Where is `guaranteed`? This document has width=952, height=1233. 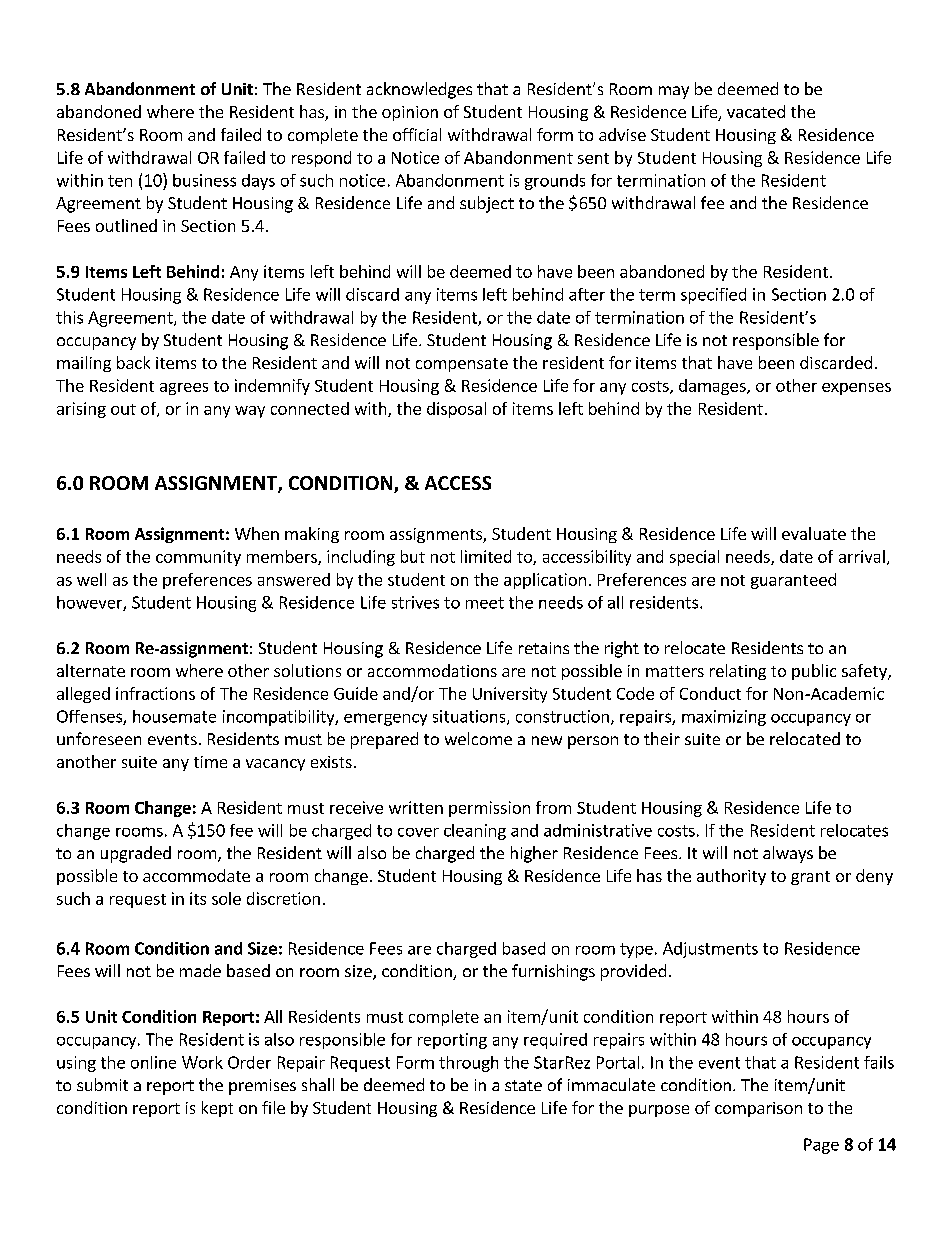
guaranteed is located at coordinates (793, 581).
